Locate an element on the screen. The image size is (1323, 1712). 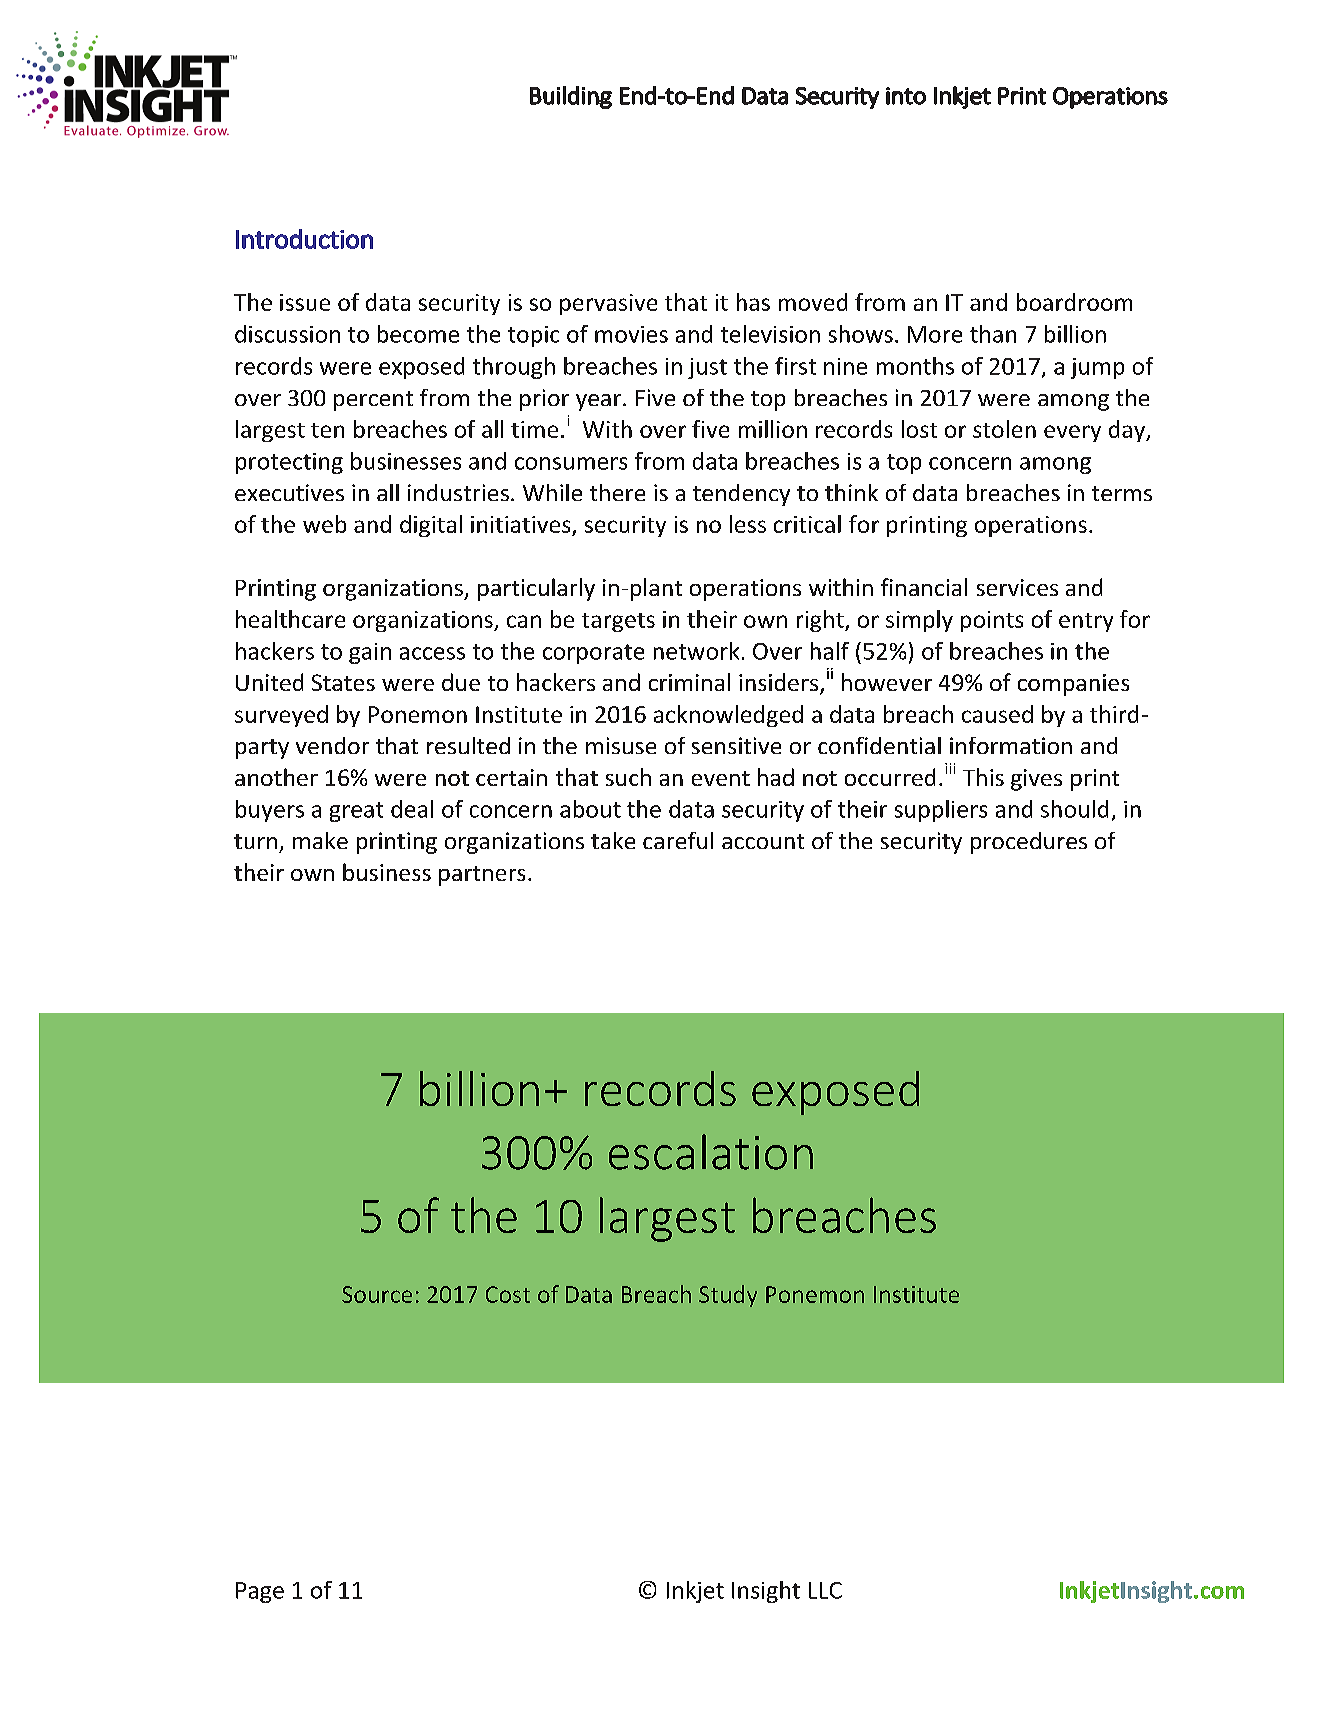
careful is located at coordinates (678, 840).
